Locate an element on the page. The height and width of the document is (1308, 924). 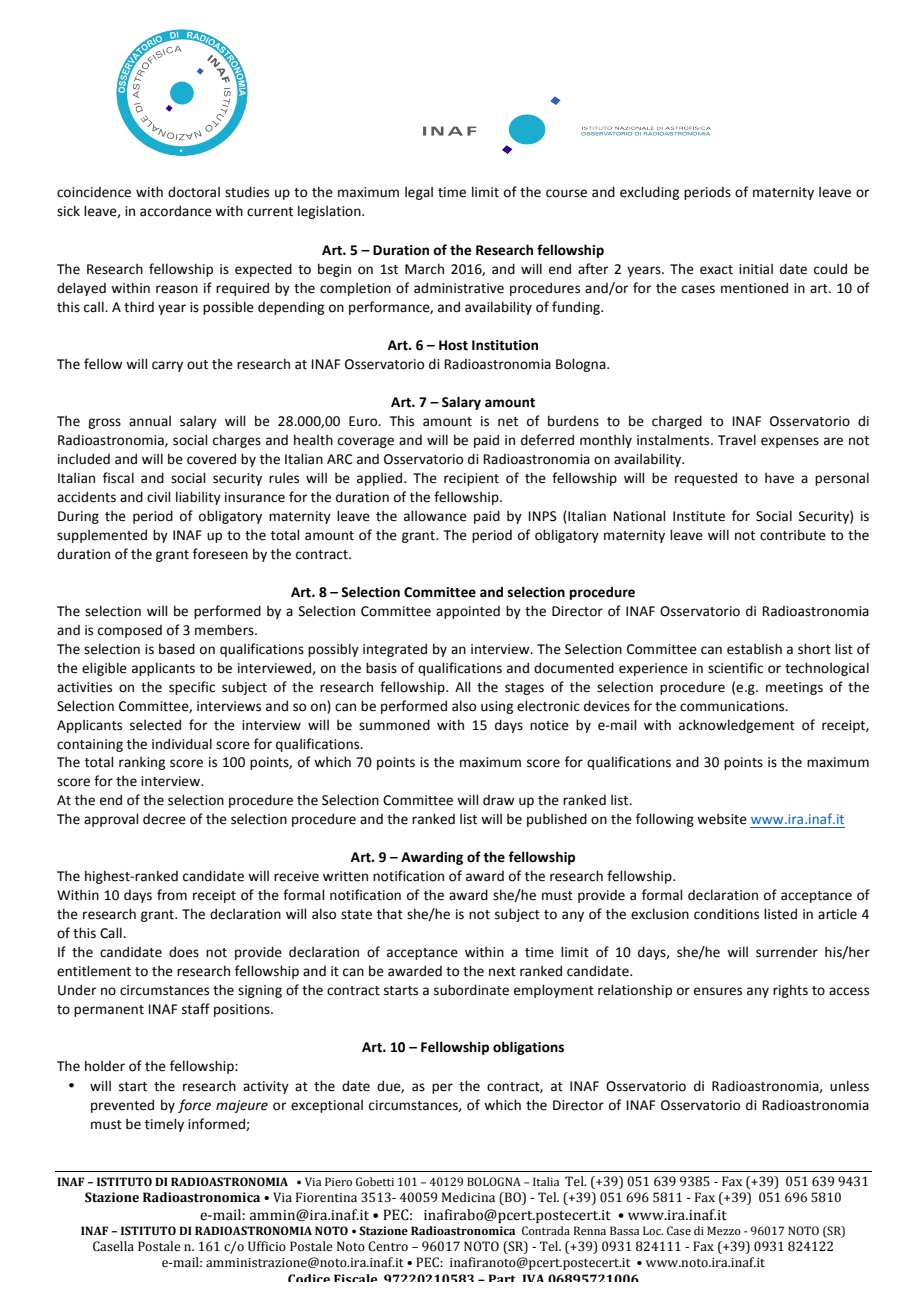
does is located at coordinates (184, 952).
